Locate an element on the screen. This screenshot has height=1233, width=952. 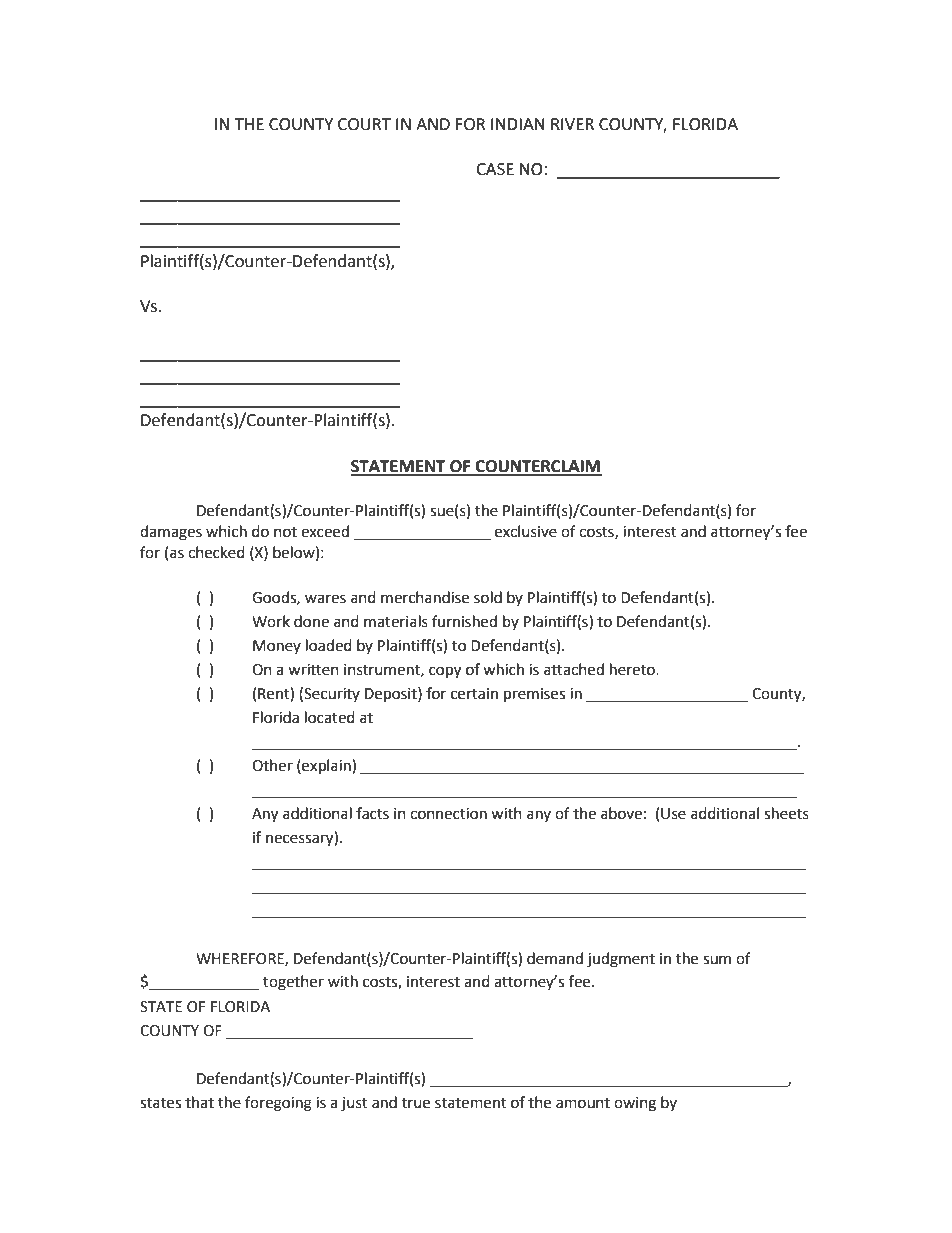
Use is located at coordinates (673, 814).
